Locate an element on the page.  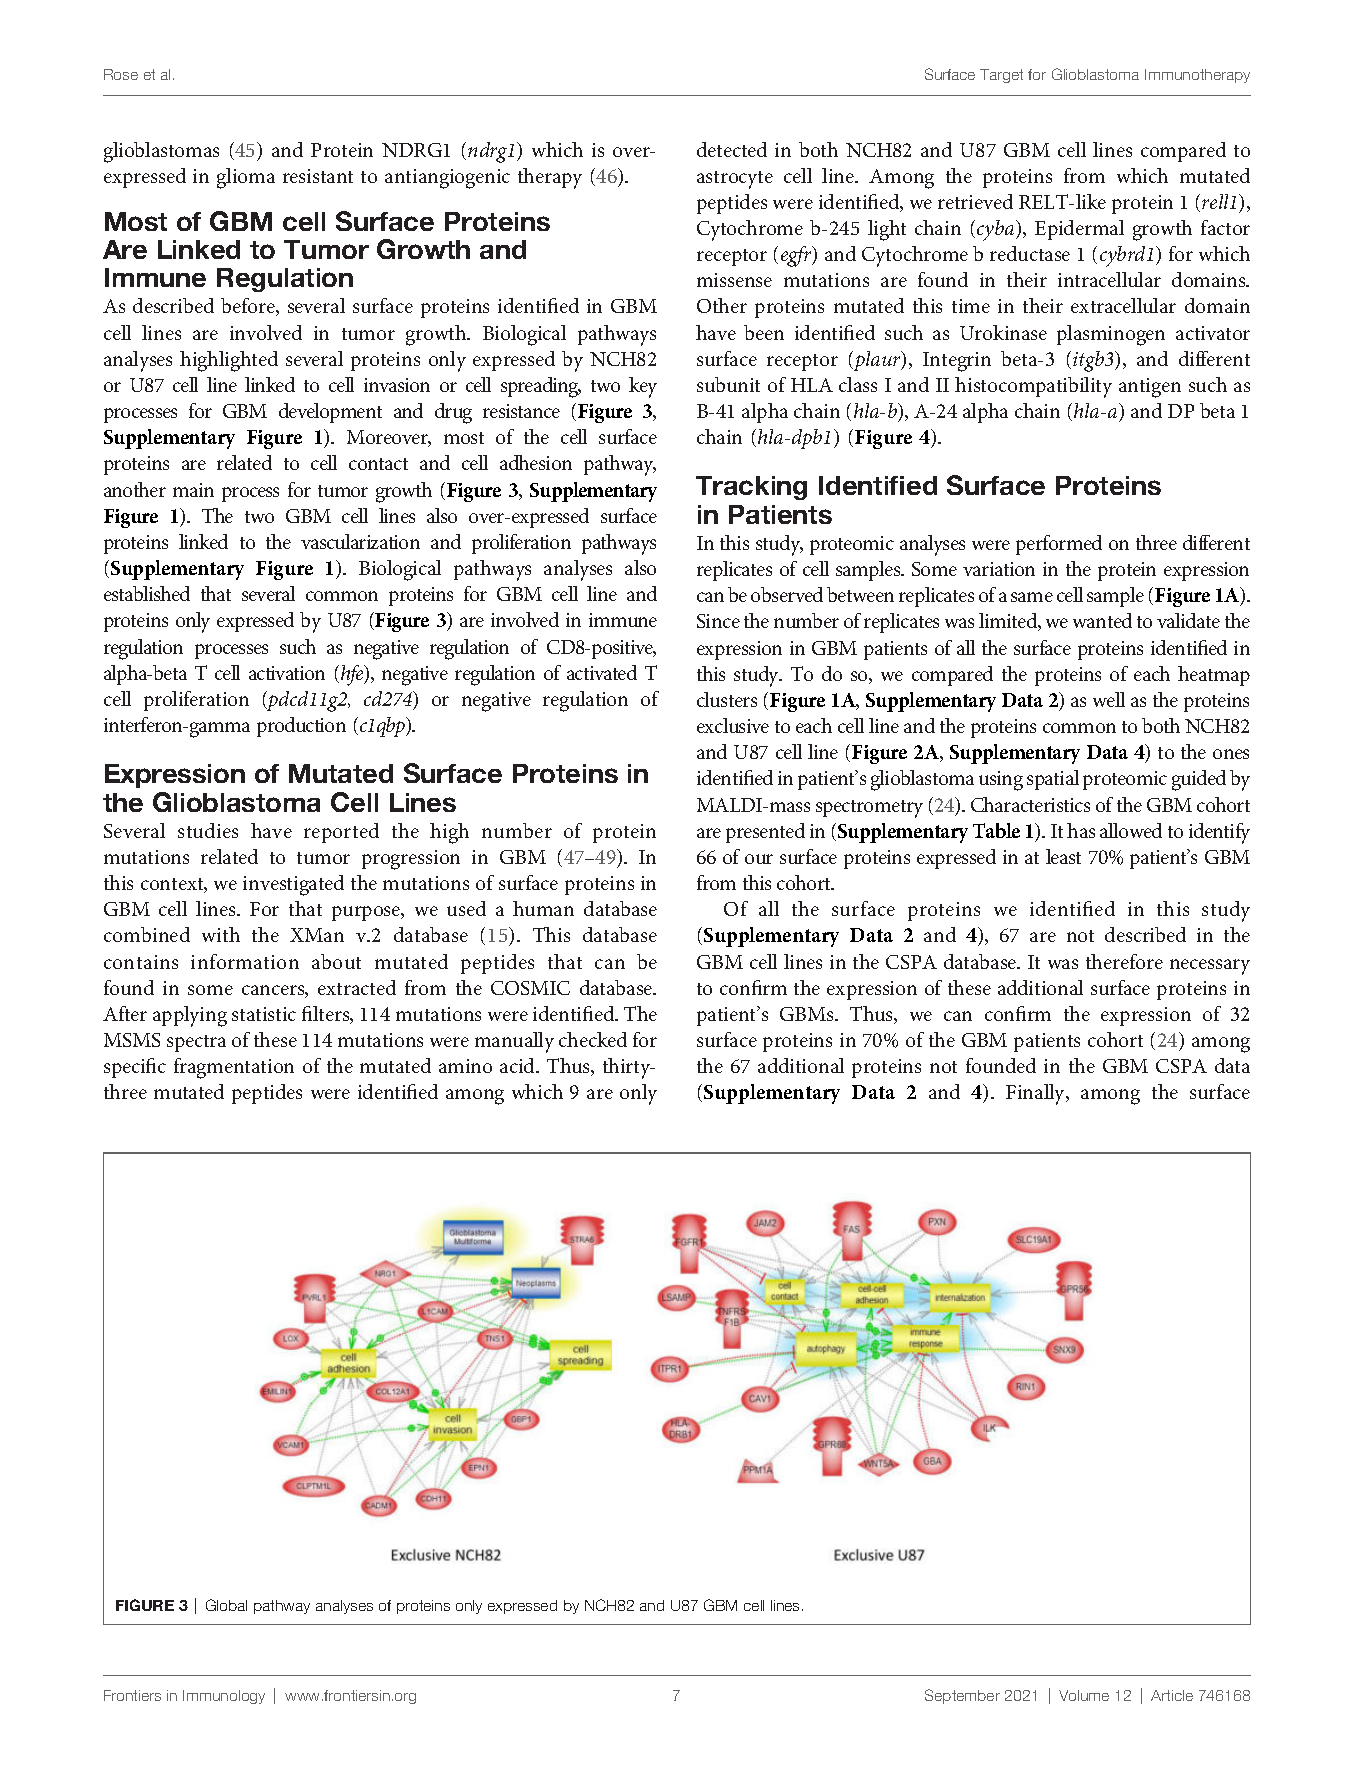
therefore is located at coordinates (1124, 961).
